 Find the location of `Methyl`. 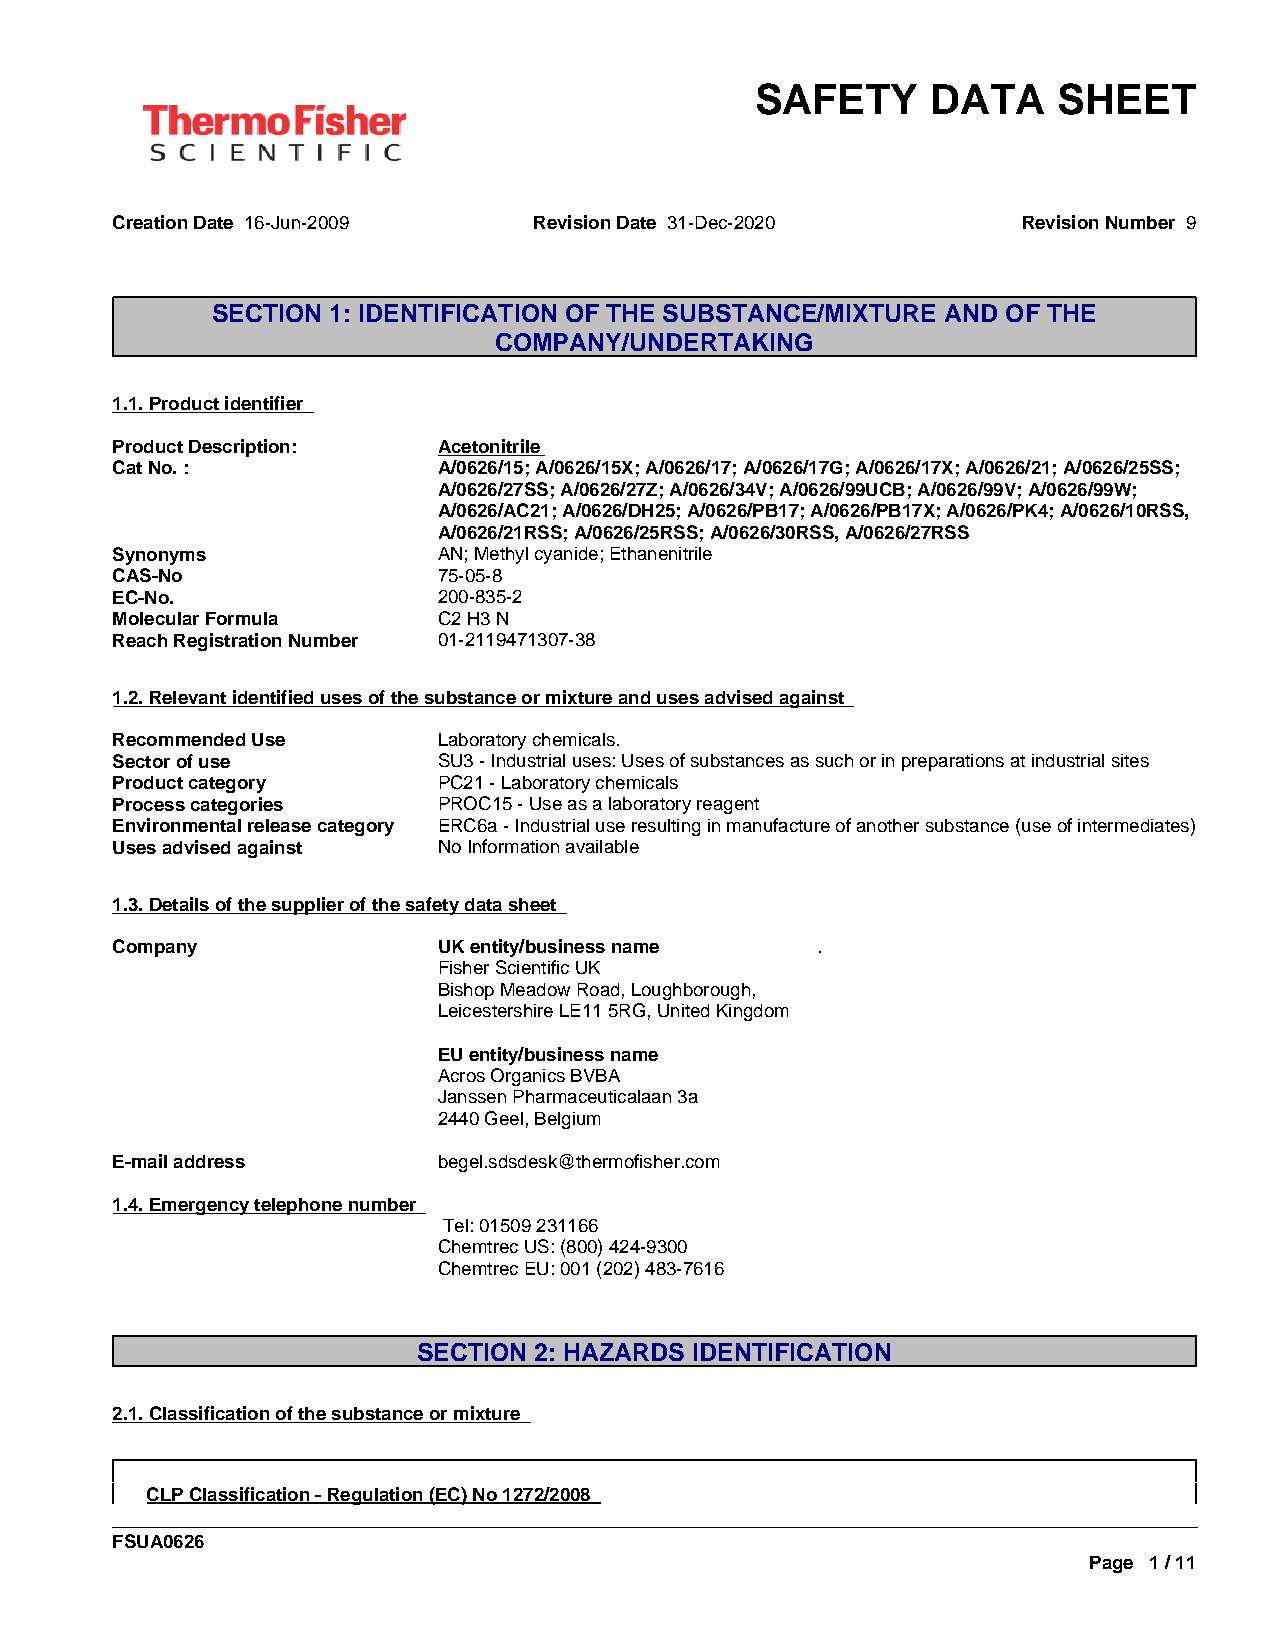

Methyl is located at coordinates (501, 555).
